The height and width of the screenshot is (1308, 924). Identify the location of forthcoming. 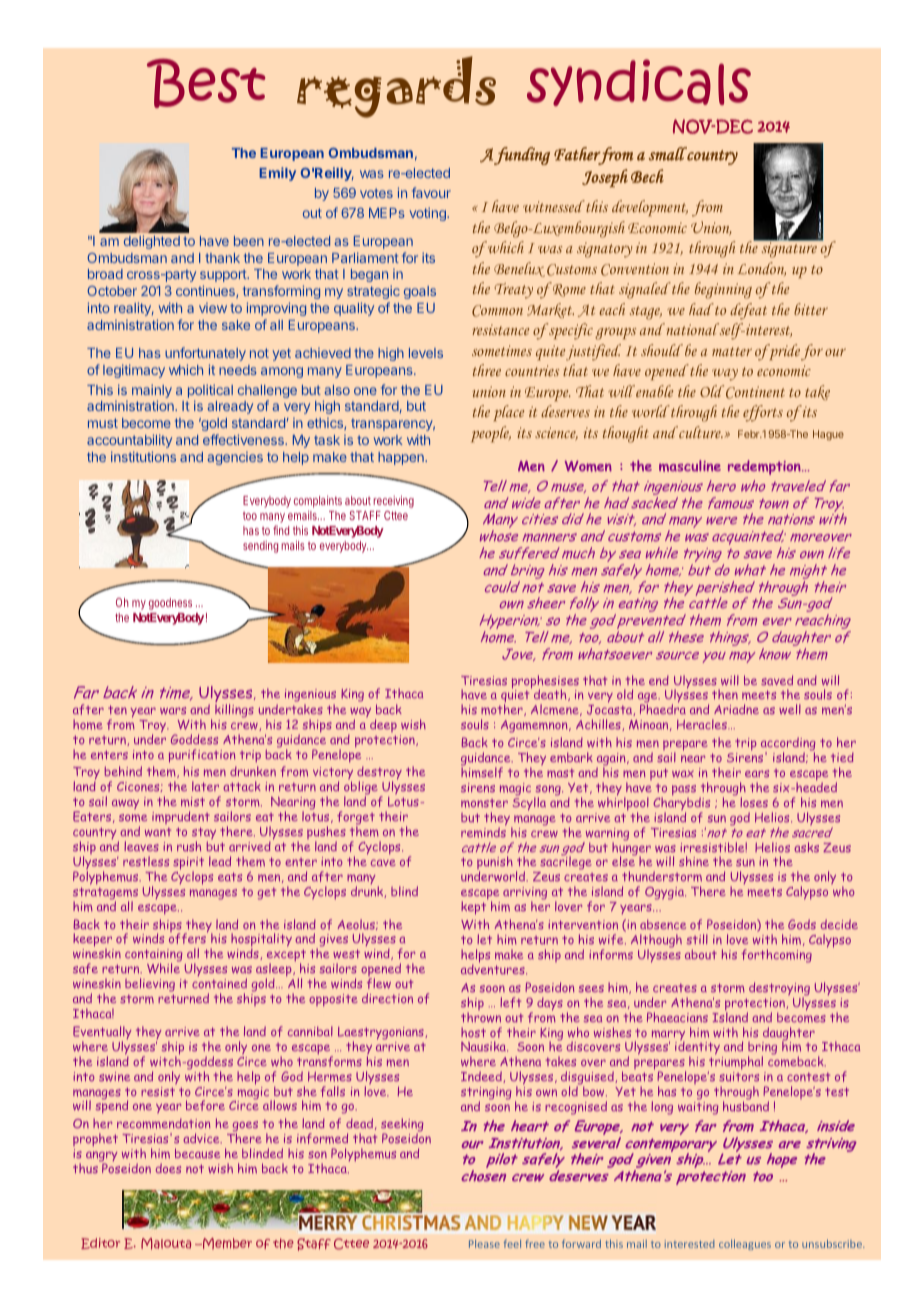
(776, 956).
